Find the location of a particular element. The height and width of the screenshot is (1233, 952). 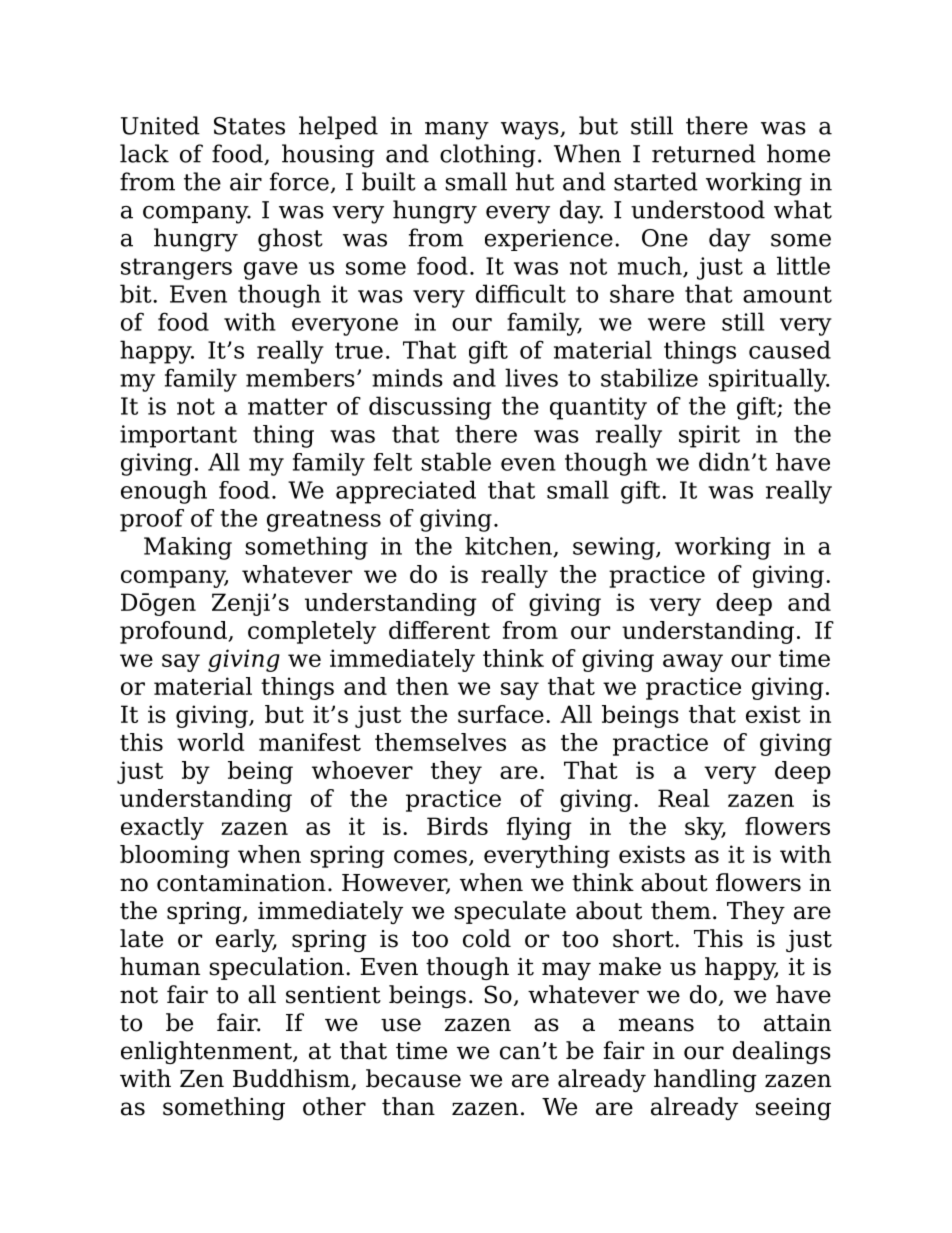

many is located at coordinates (457, 131).
